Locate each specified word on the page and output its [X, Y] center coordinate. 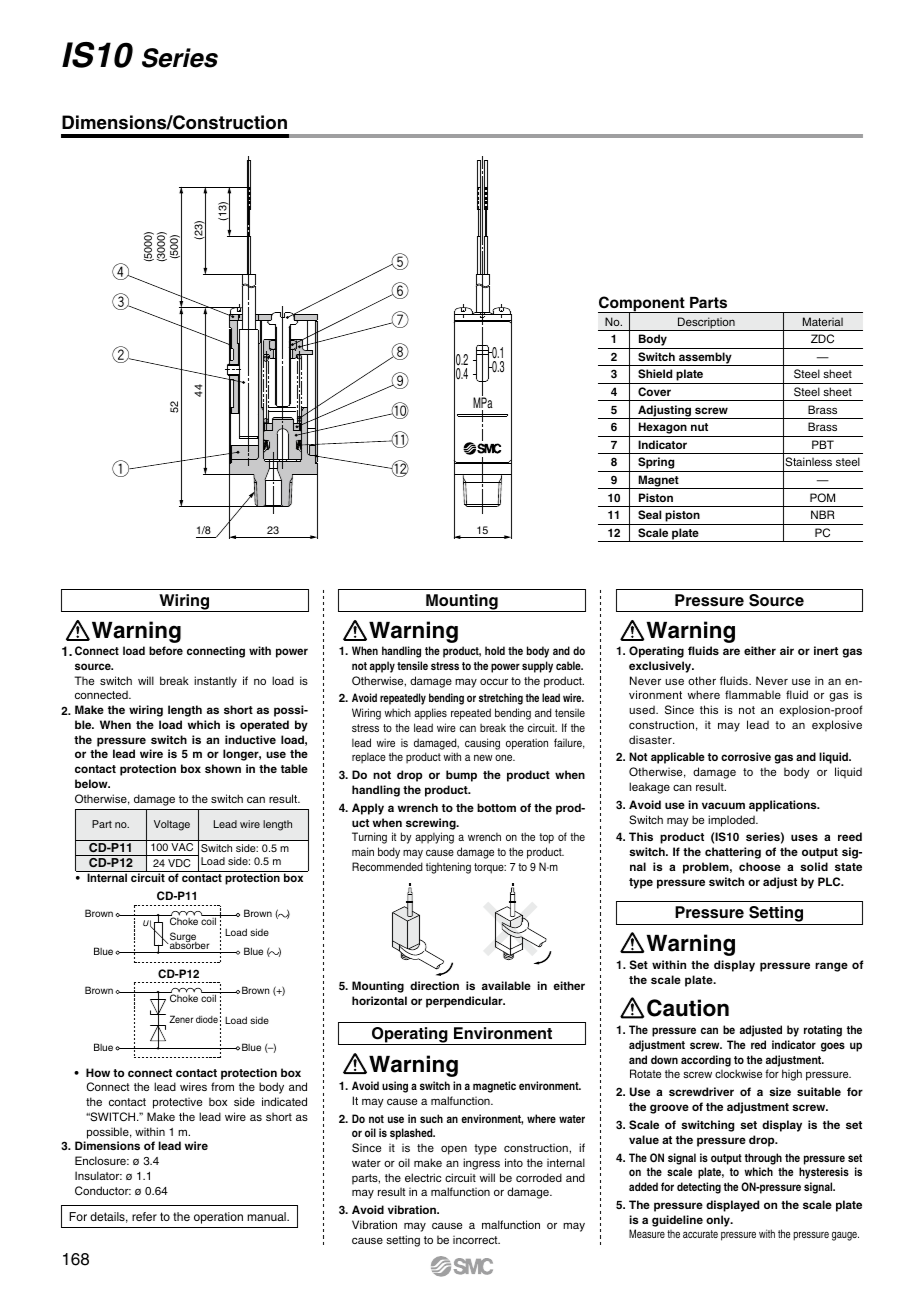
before [166, 650]
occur [494, 681]
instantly [215, 682]
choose [760, 866]
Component [642, 305]
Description [706, 324]
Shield [655, 373]
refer [144, 1216]
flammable [753, 694]
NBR [823, 514]
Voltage [172, 825]
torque [490, 868]
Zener [181, 1019]
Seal [649, 514]
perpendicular [465, 1002]
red [758, 1044]
